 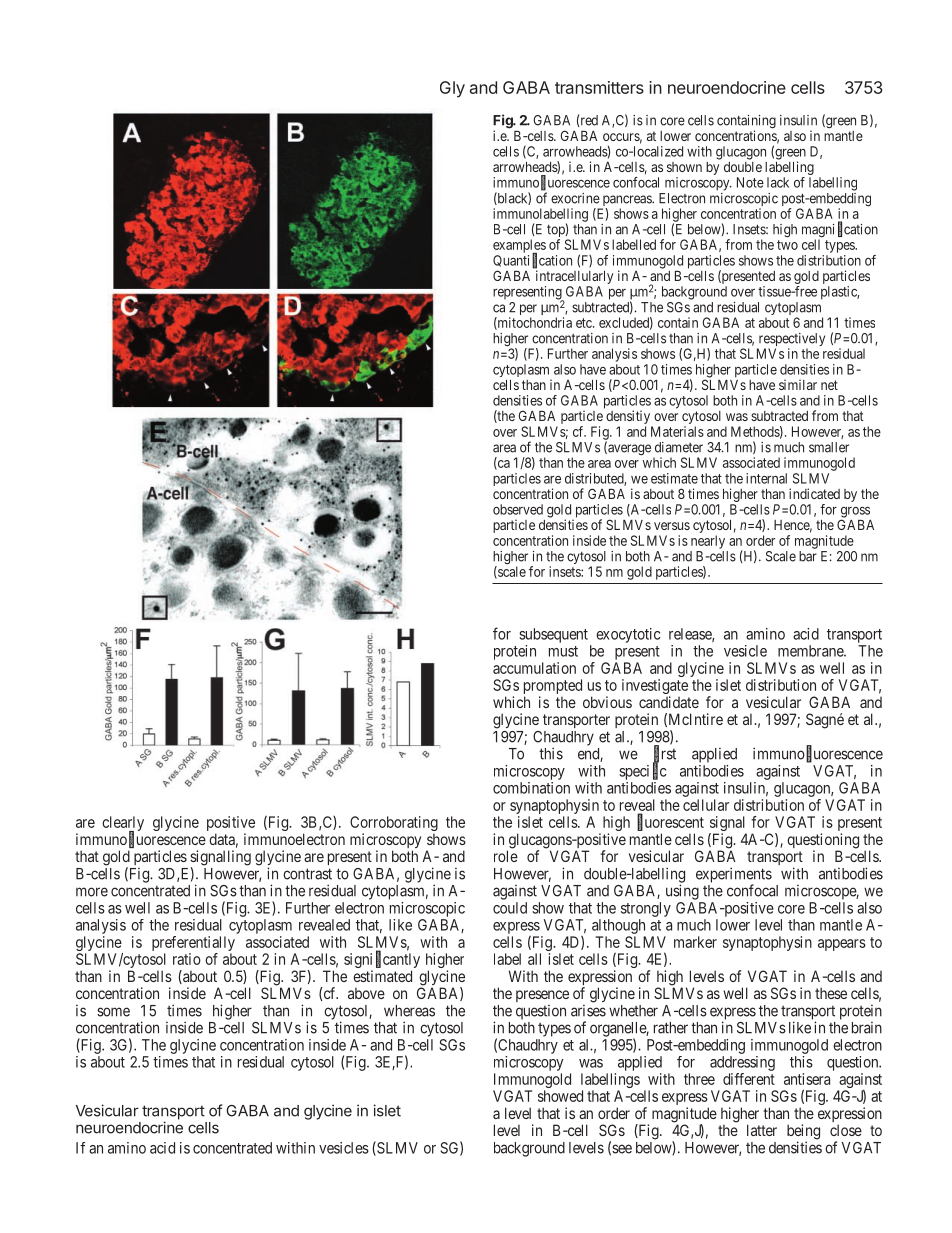 What do you see at coordinates (575, 198) in the page?
I see `exocrine` at bounding box center [575, 198].
